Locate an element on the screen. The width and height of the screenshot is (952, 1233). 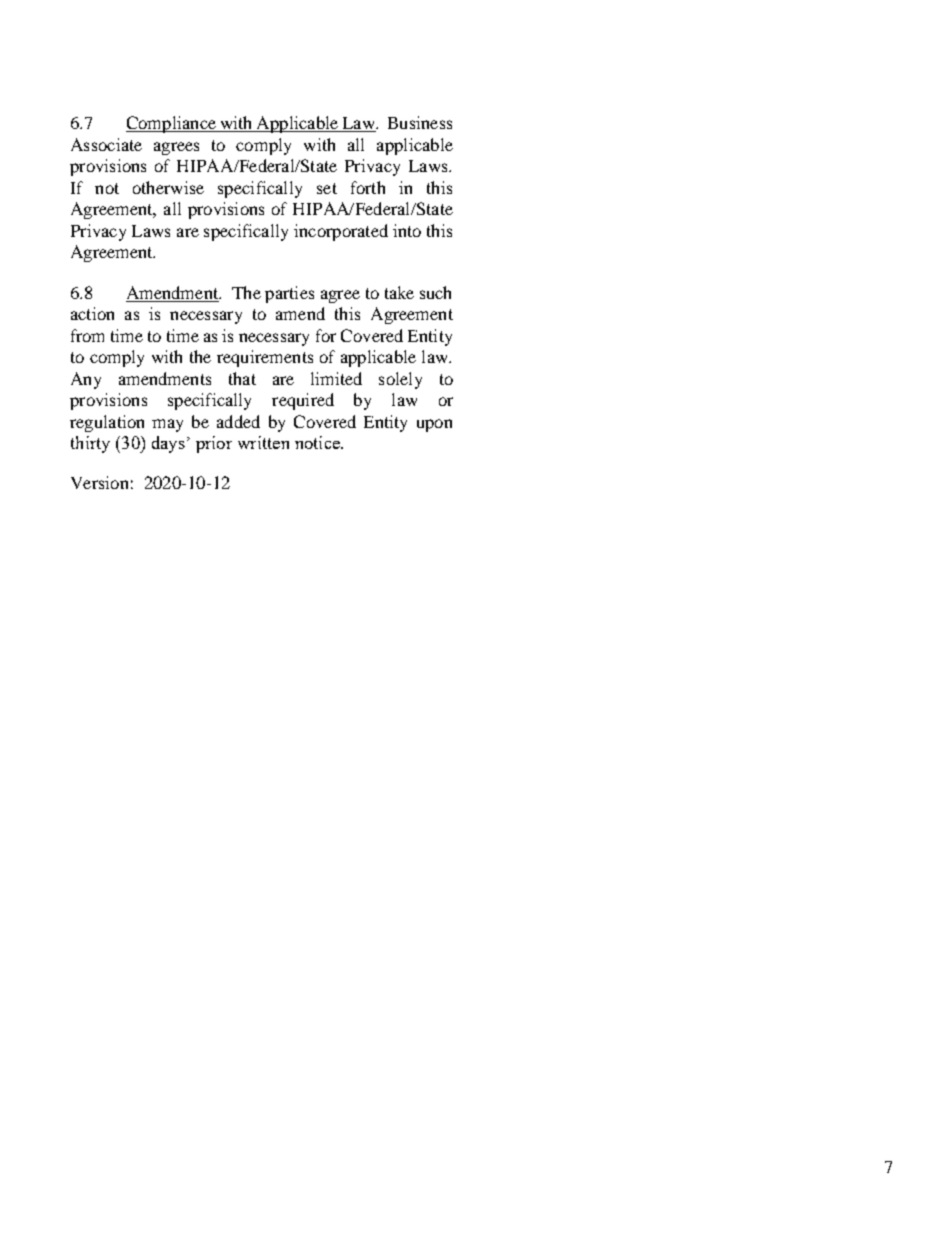
into is located at coordinates (407, 230).
